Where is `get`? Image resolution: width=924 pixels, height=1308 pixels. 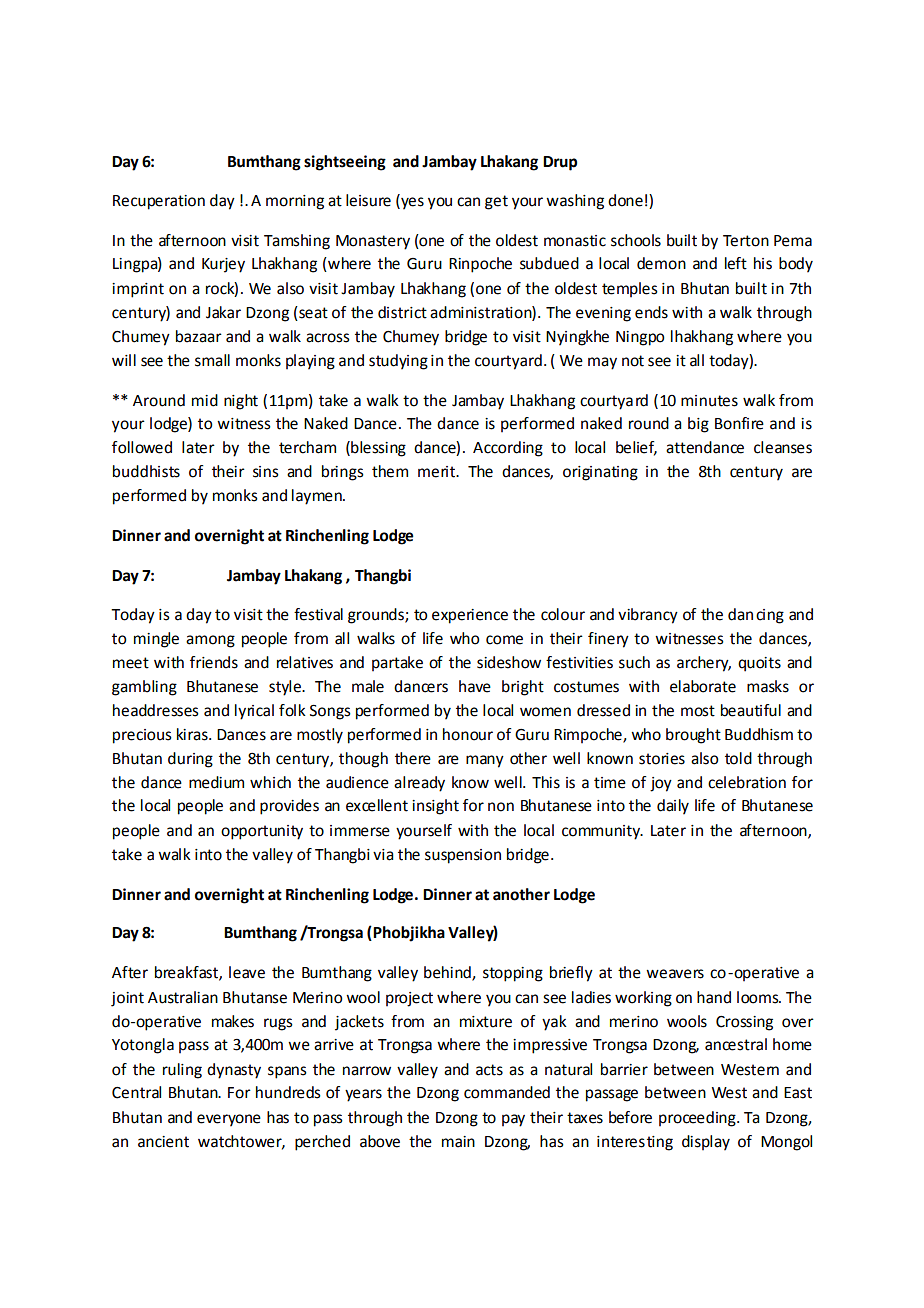 get is located at coordinates (496, 202).
